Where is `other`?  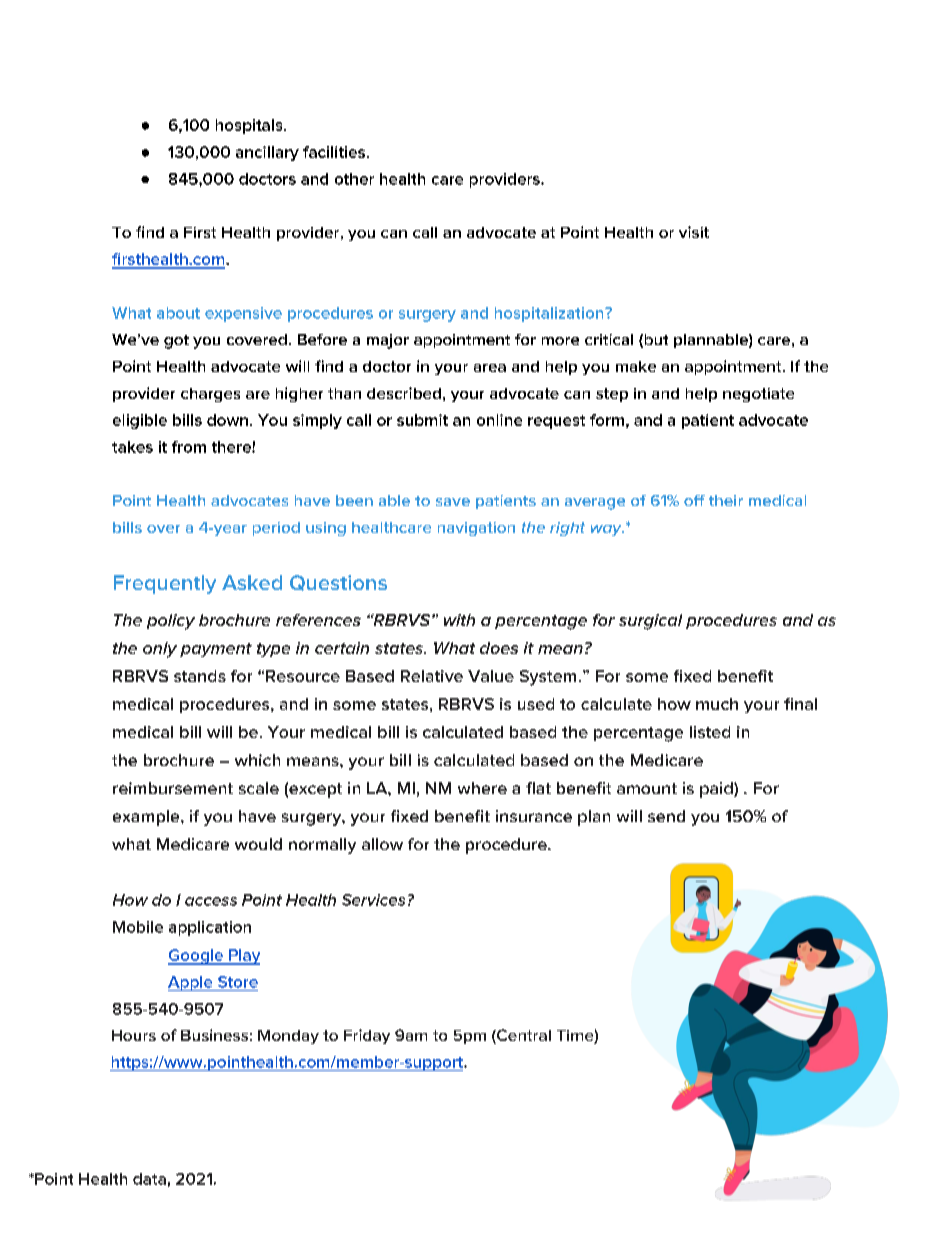 other is located at coordinates (354, 179).
